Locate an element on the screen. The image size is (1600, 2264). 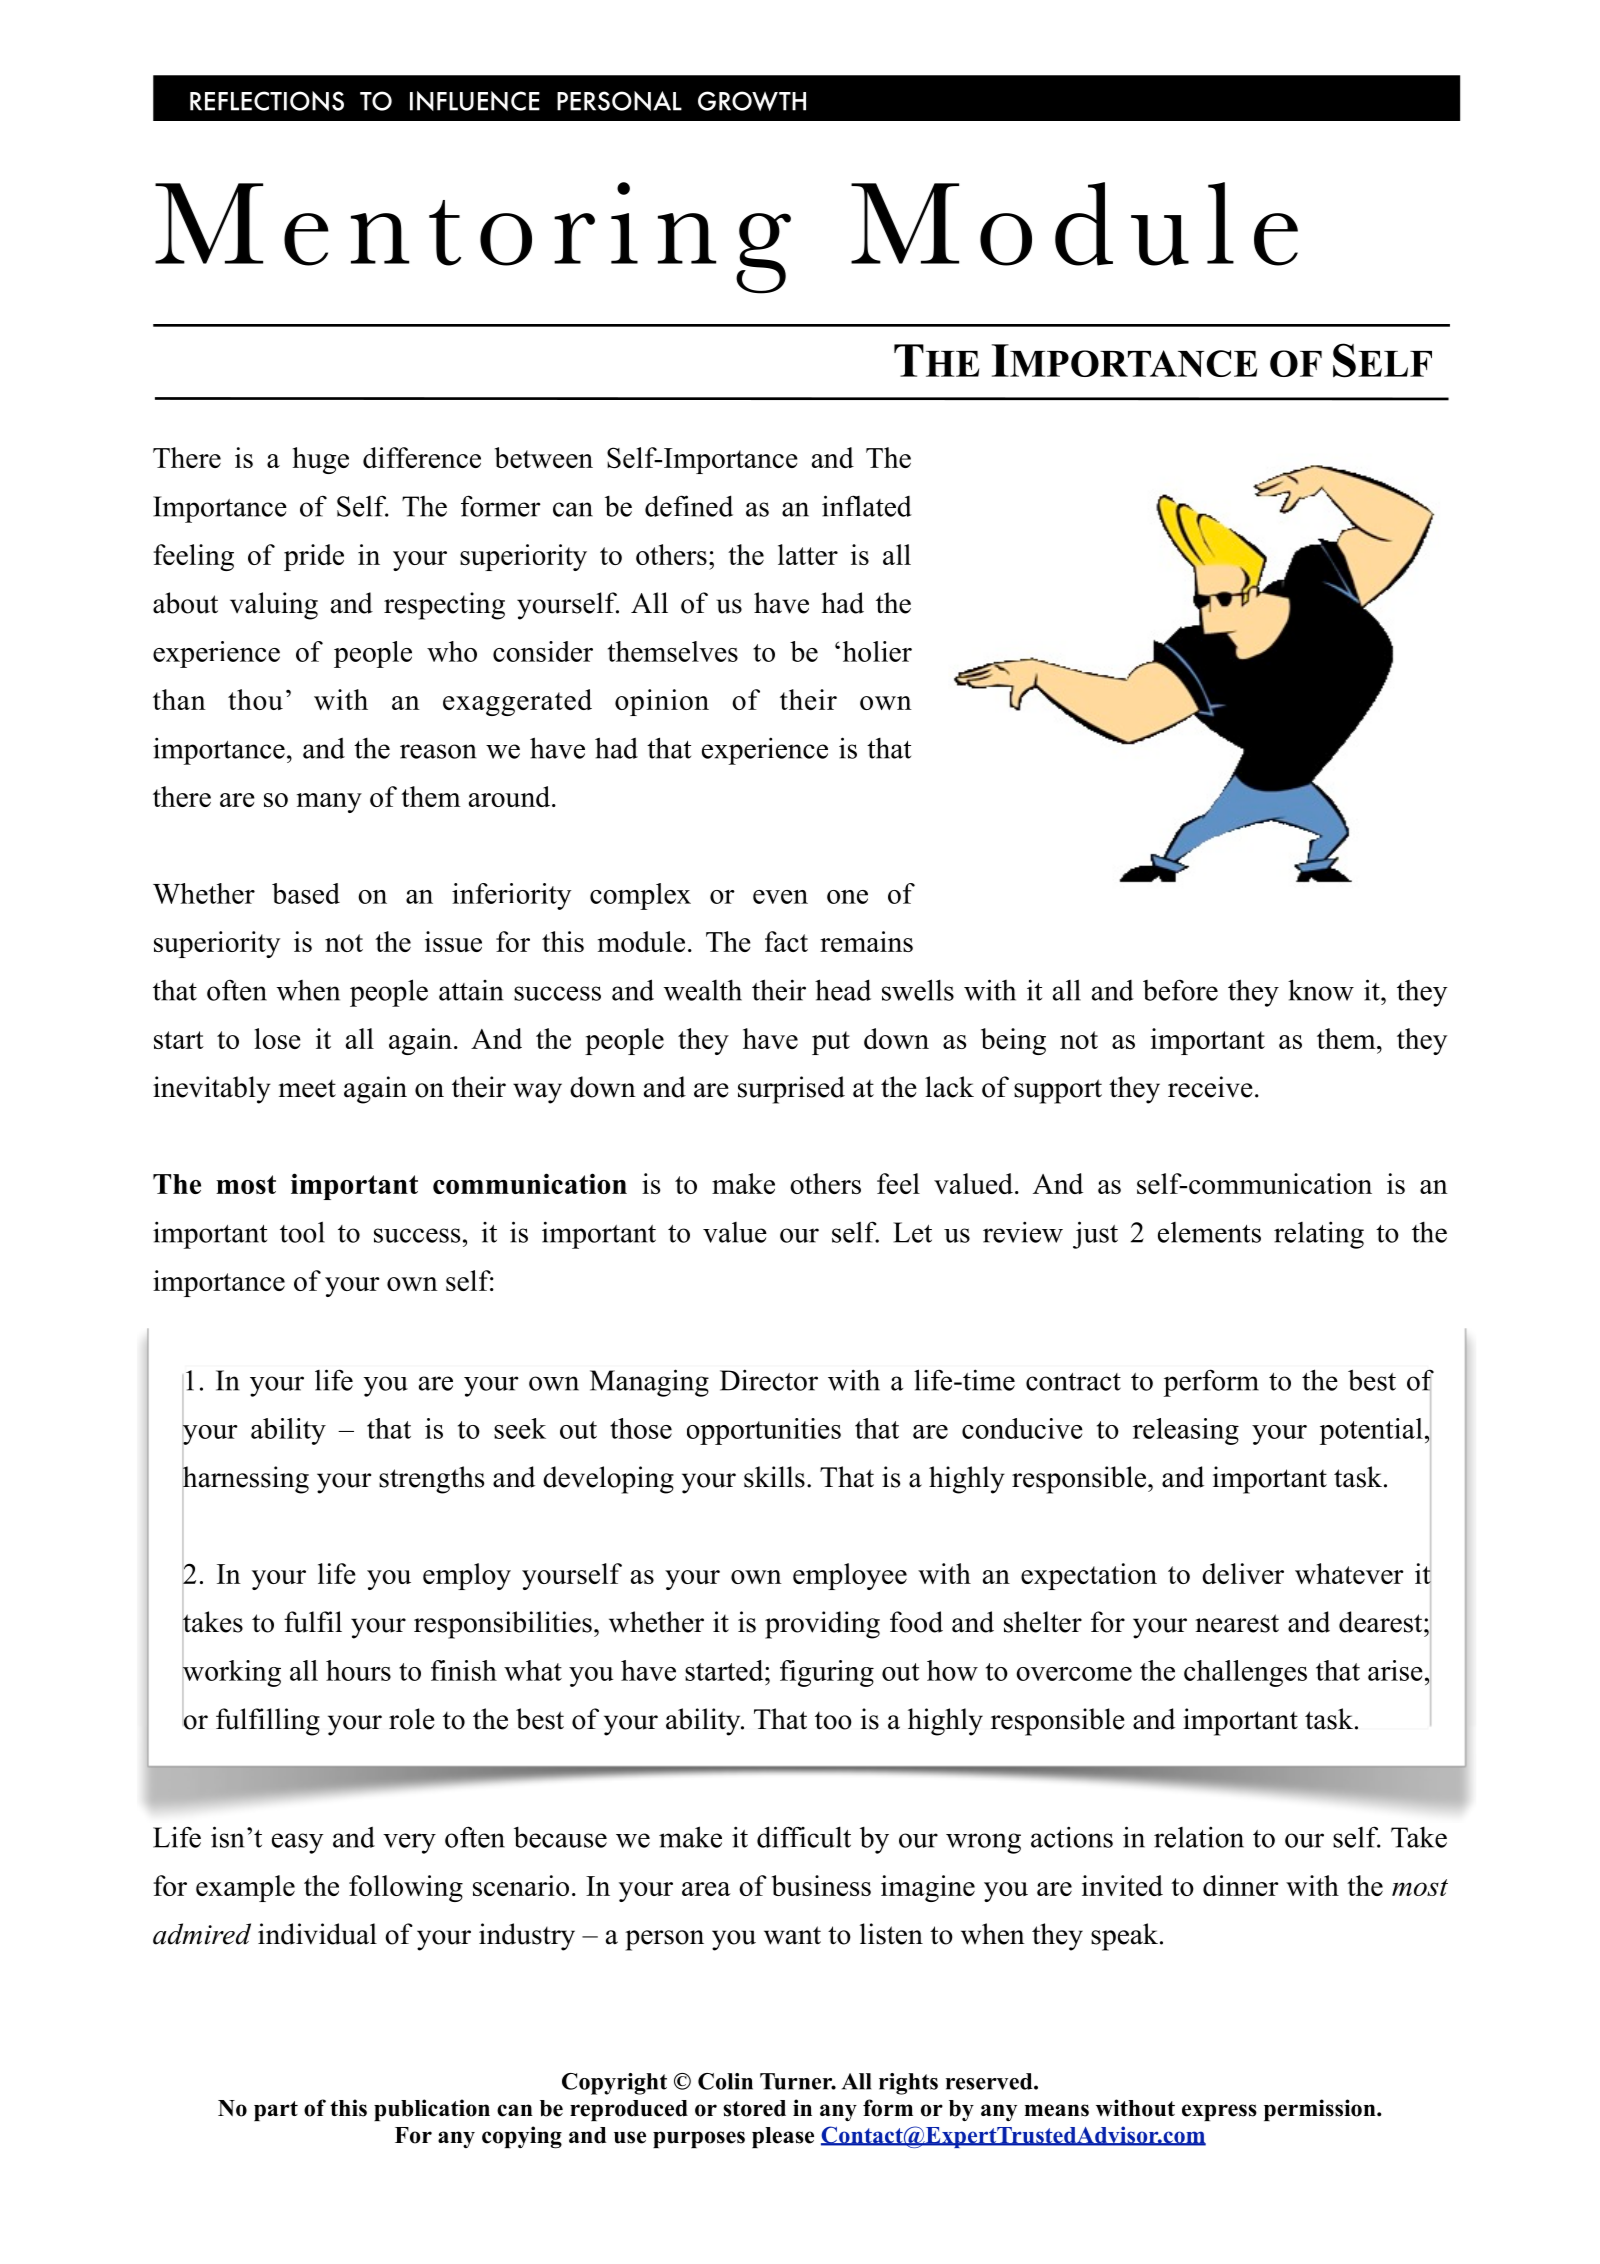
meet is located at coordinates (307, 1089).
